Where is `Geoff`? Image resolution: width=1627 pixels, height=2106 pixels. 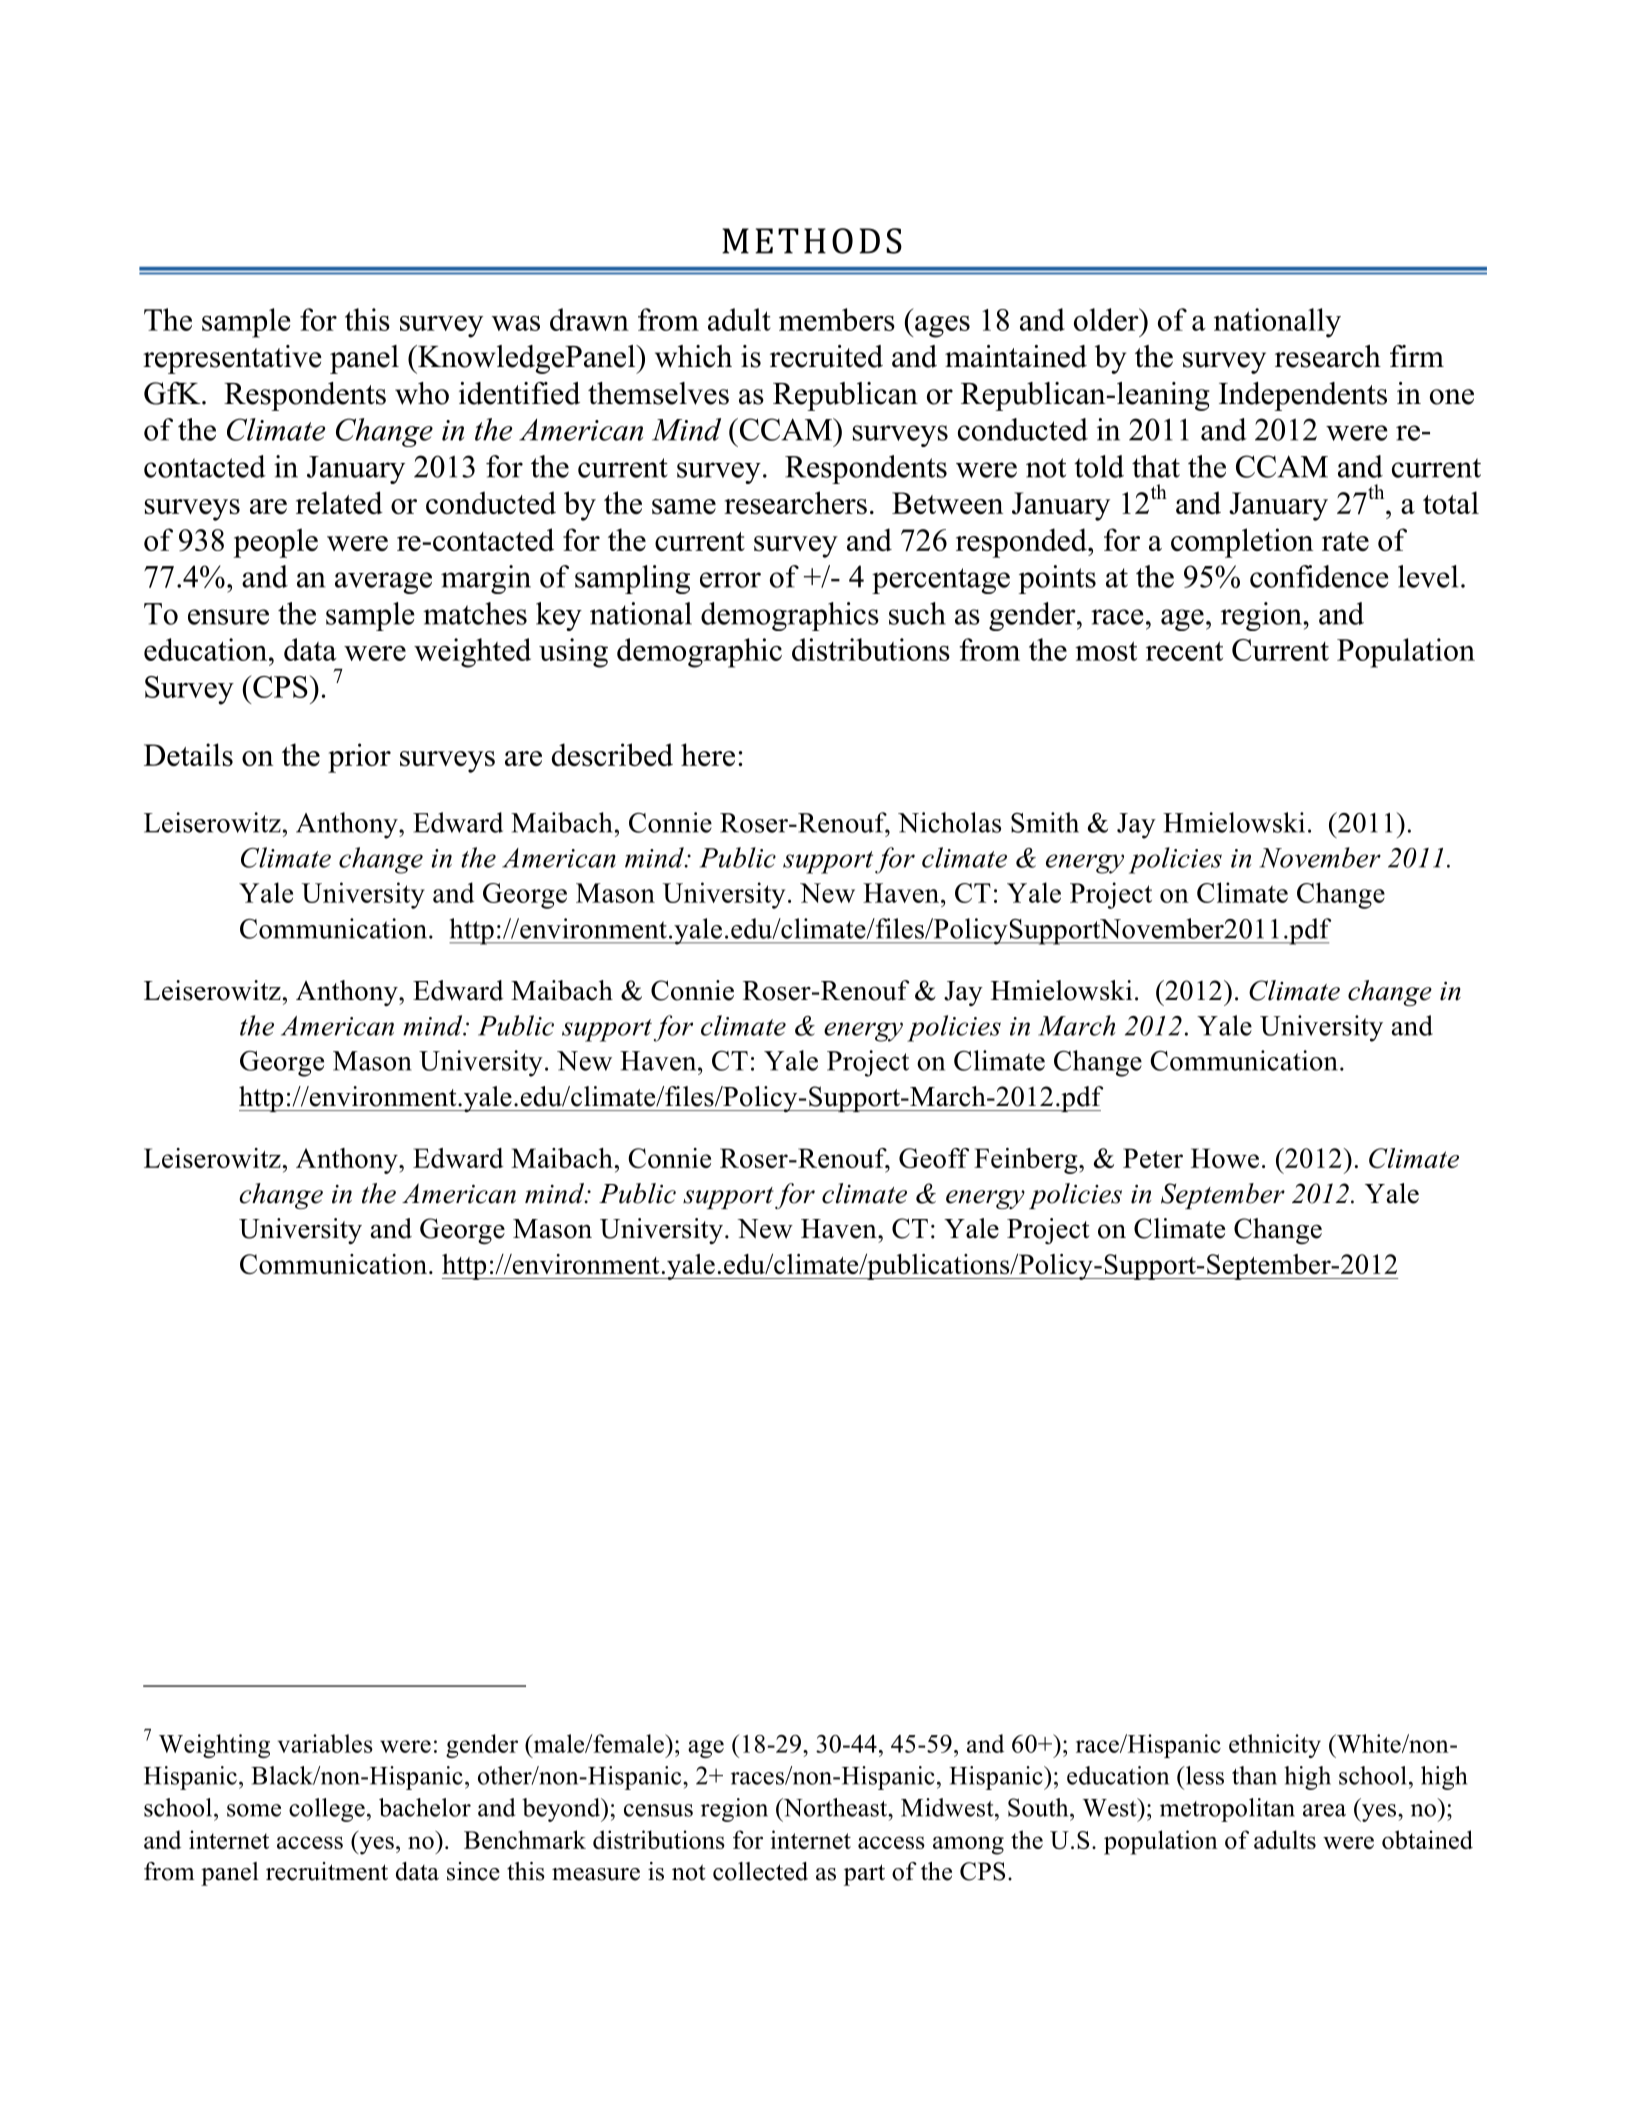 Geoff is located at coordinates (934, 1158).
